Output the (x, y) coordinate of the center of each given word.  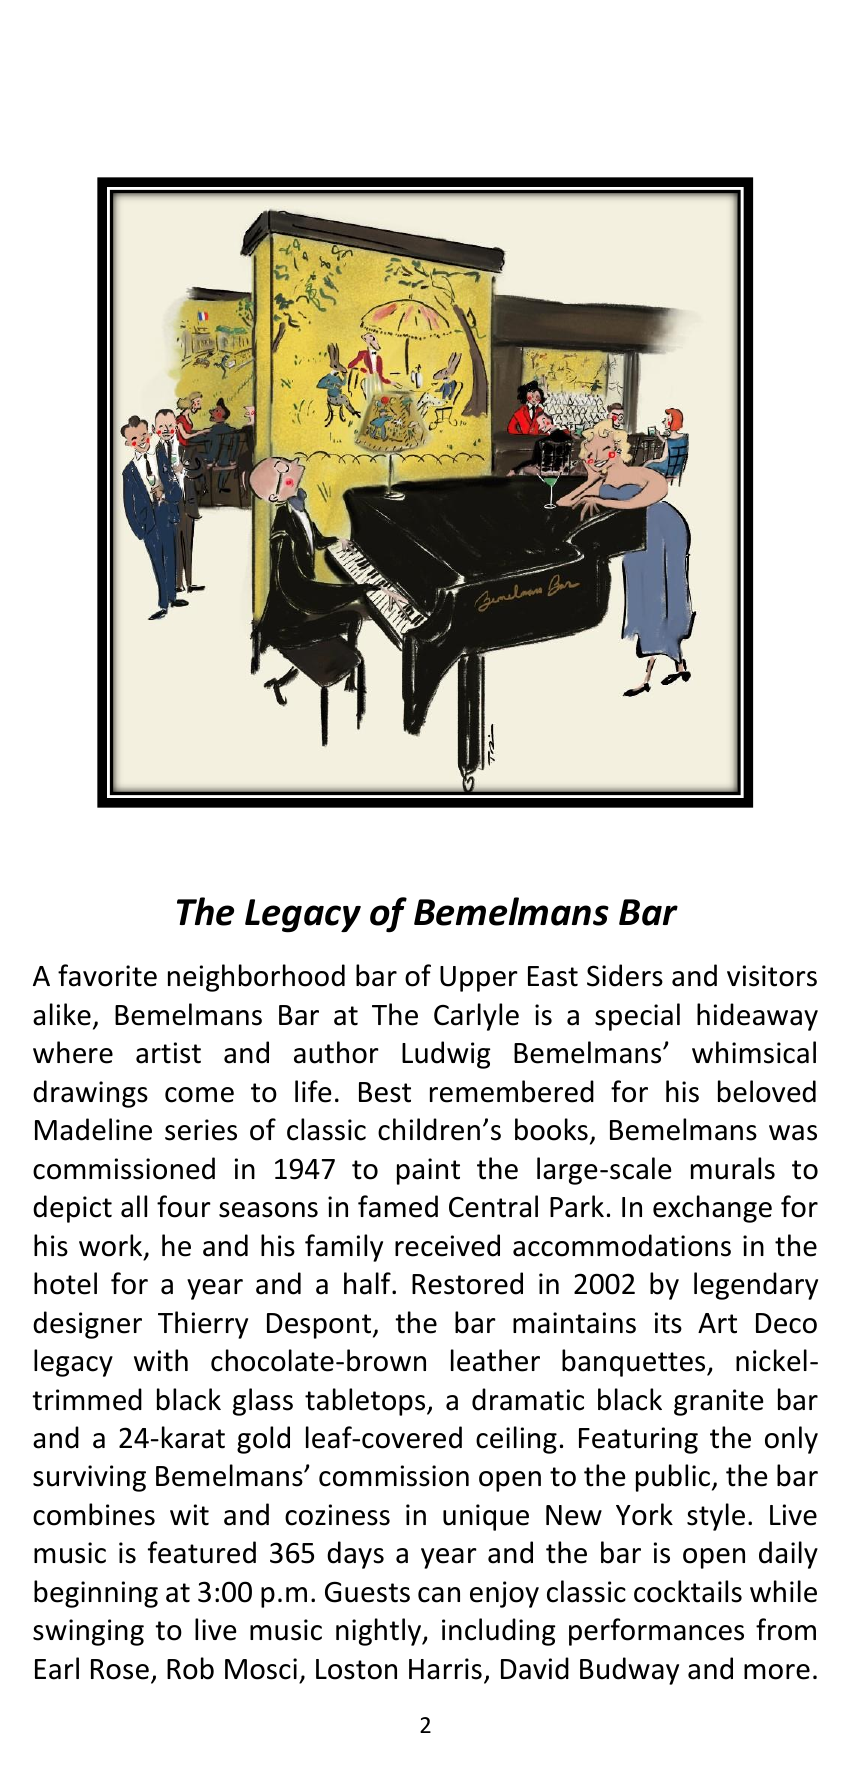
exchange (712, 1209)
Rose (120, 1669)
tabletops (366, 1402)
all (134, 1206)
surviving (89, 1478)
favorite (107, 975)
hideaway (757, 1017)
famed (398, 1206)
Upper (479, 979)
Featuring (638, 1440)
